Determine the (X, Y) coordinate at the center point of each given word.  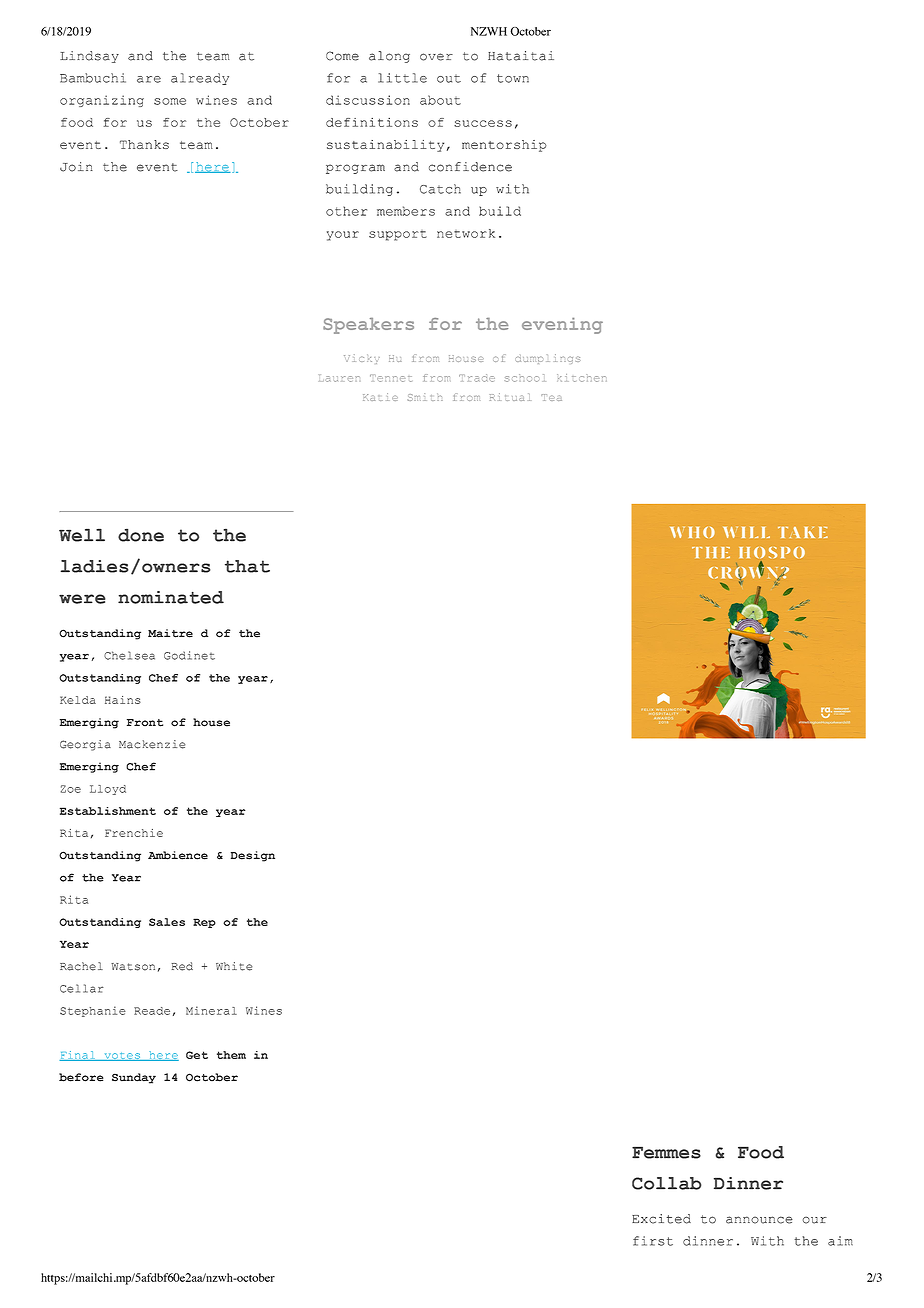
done (141, 535)
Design (253, 856)
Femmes (666, 1152)
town (513, 78)
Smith (425, 397)
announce (759, 1220)
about (440, 100)
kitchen (582, 378)
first (653, 1241)
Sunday (134, 1078)
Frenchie (134, 833)
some (170, 101)
